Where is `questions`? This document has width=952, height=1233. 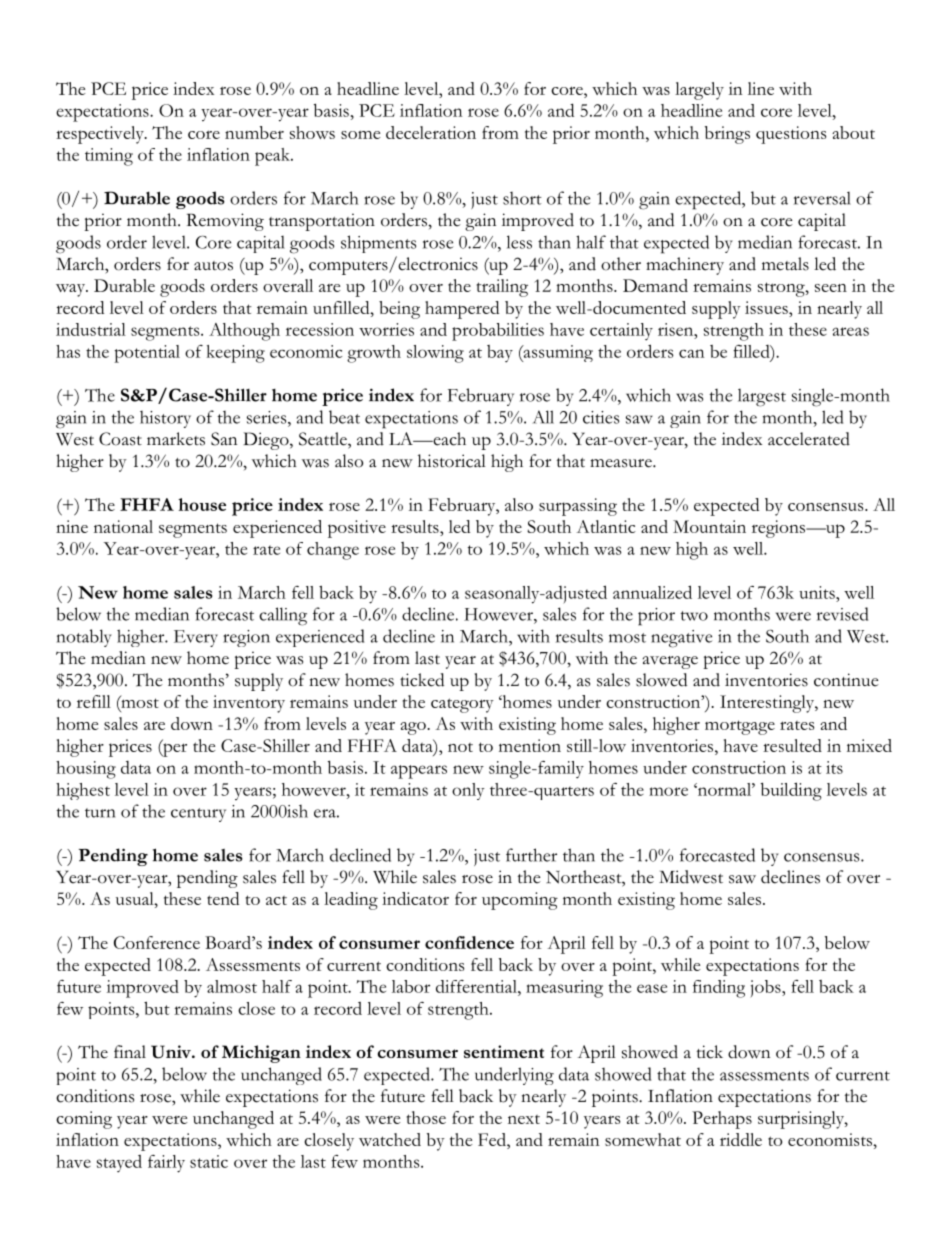
questions is located at coordinates (791, 135).
